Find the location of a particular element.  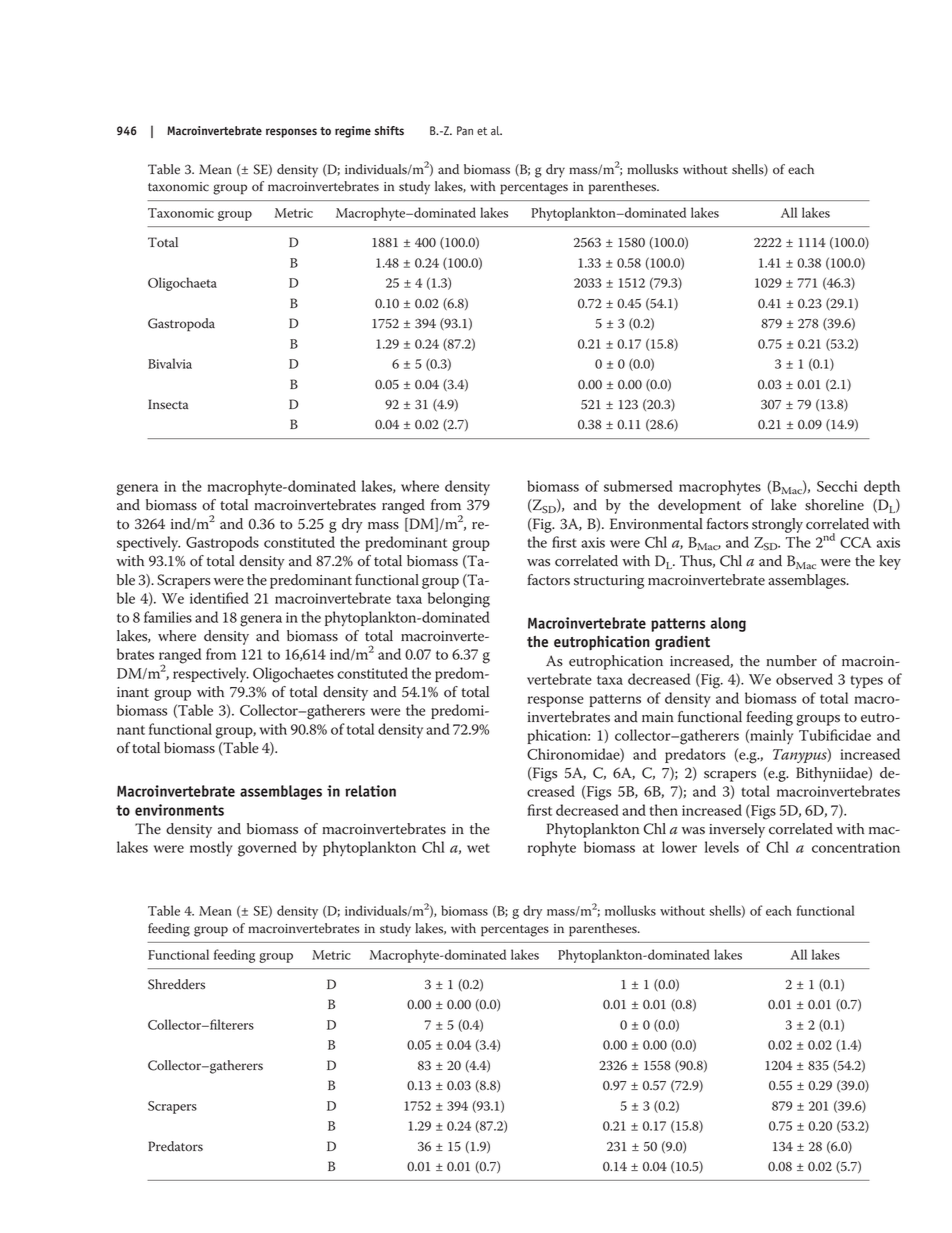

Secchi is located at coordinates (837, 486).
